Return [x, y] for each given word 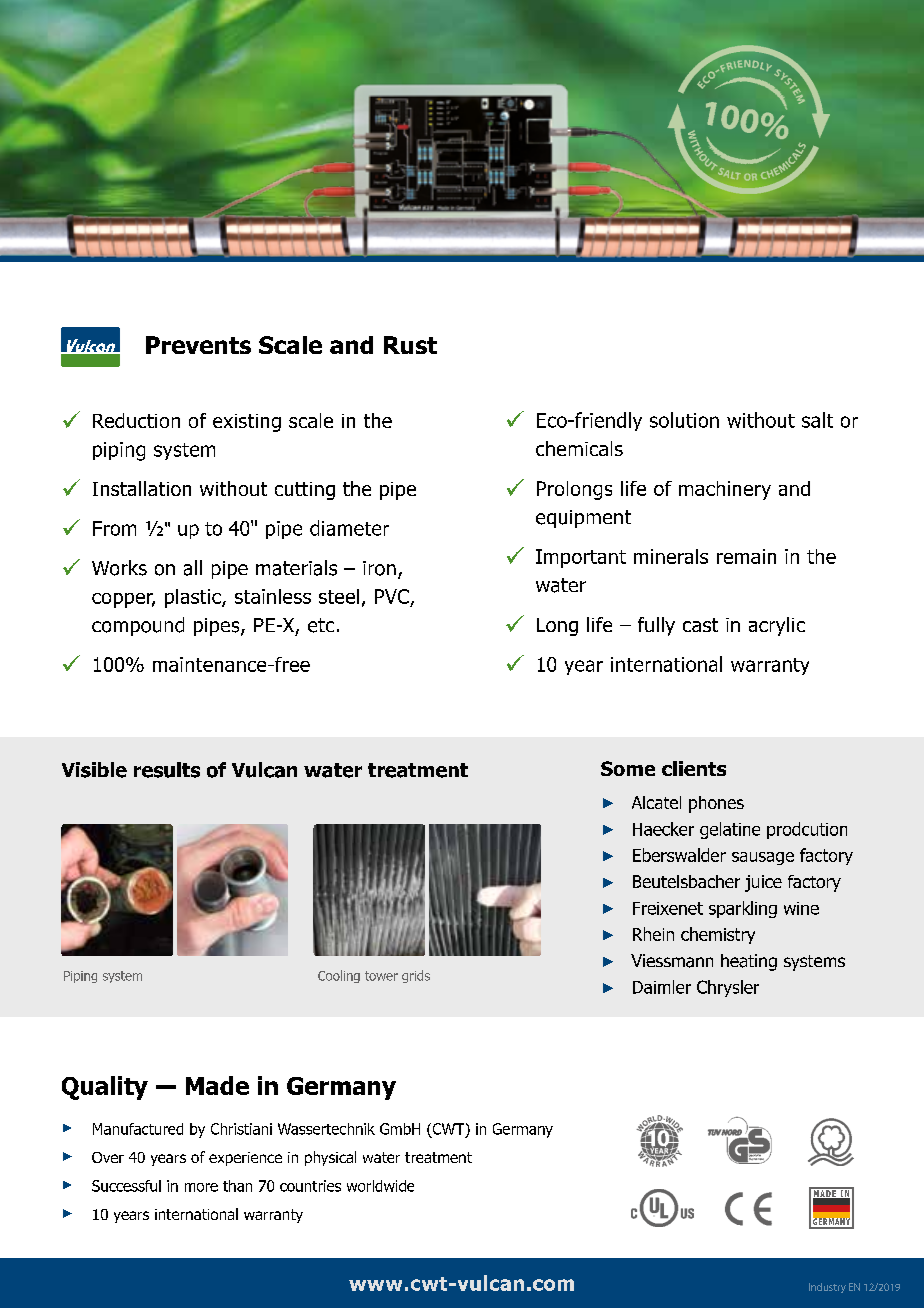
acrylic [777, 626]
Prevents [198, 345]
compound [138, 626]
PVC [392, 596]
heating [749, 962]
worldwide [380, 1186]
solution [684, 420]
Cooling [339, 976]
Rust [410, 345]
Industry [827, 1288]
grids [416, 976]
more [201, 1187]
